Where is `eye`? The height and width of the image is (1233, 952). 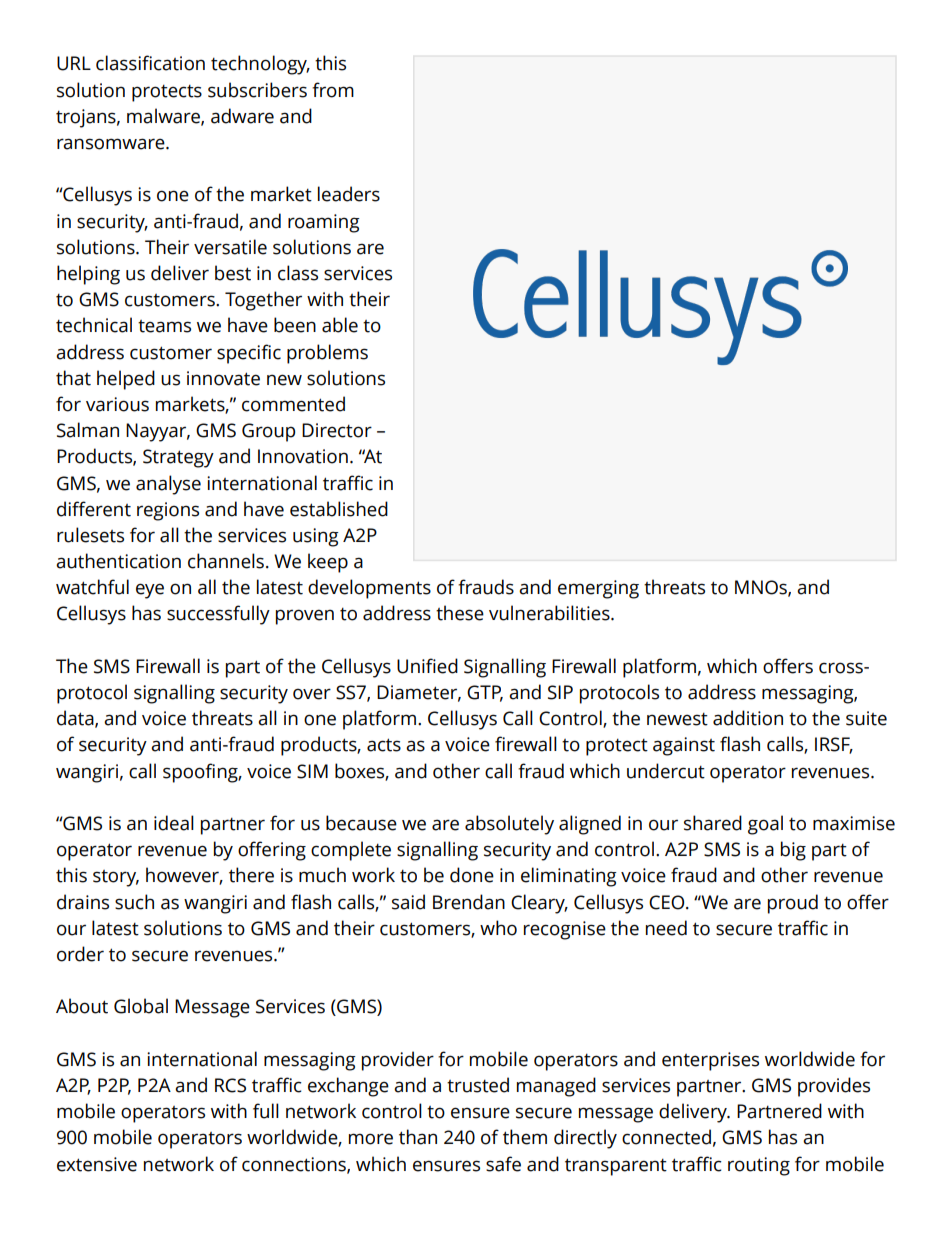
eye is located at coordinates (150, 591).
